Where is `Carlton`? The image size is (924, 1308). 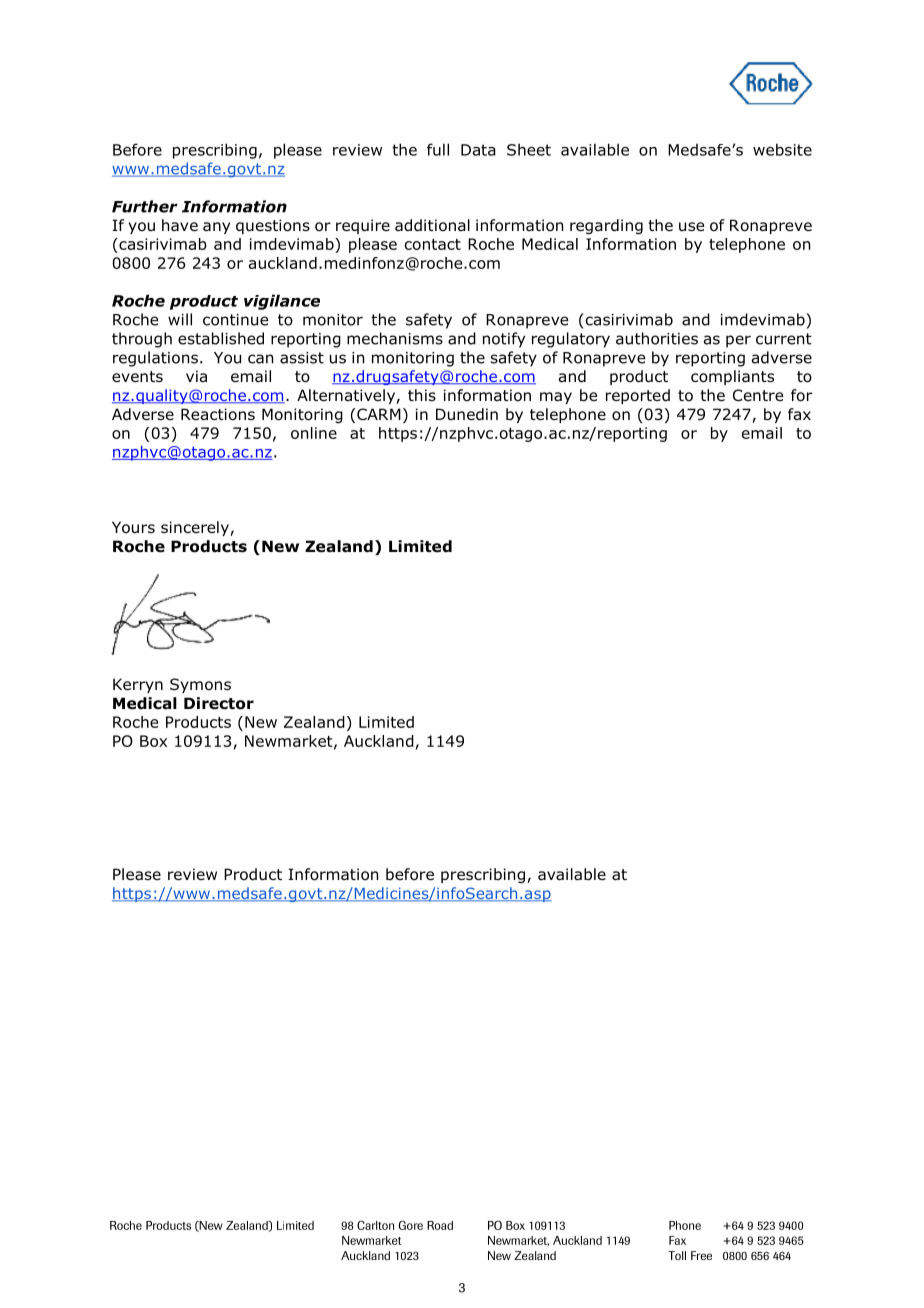
Carlton is located at coordinates (375, 1225).
